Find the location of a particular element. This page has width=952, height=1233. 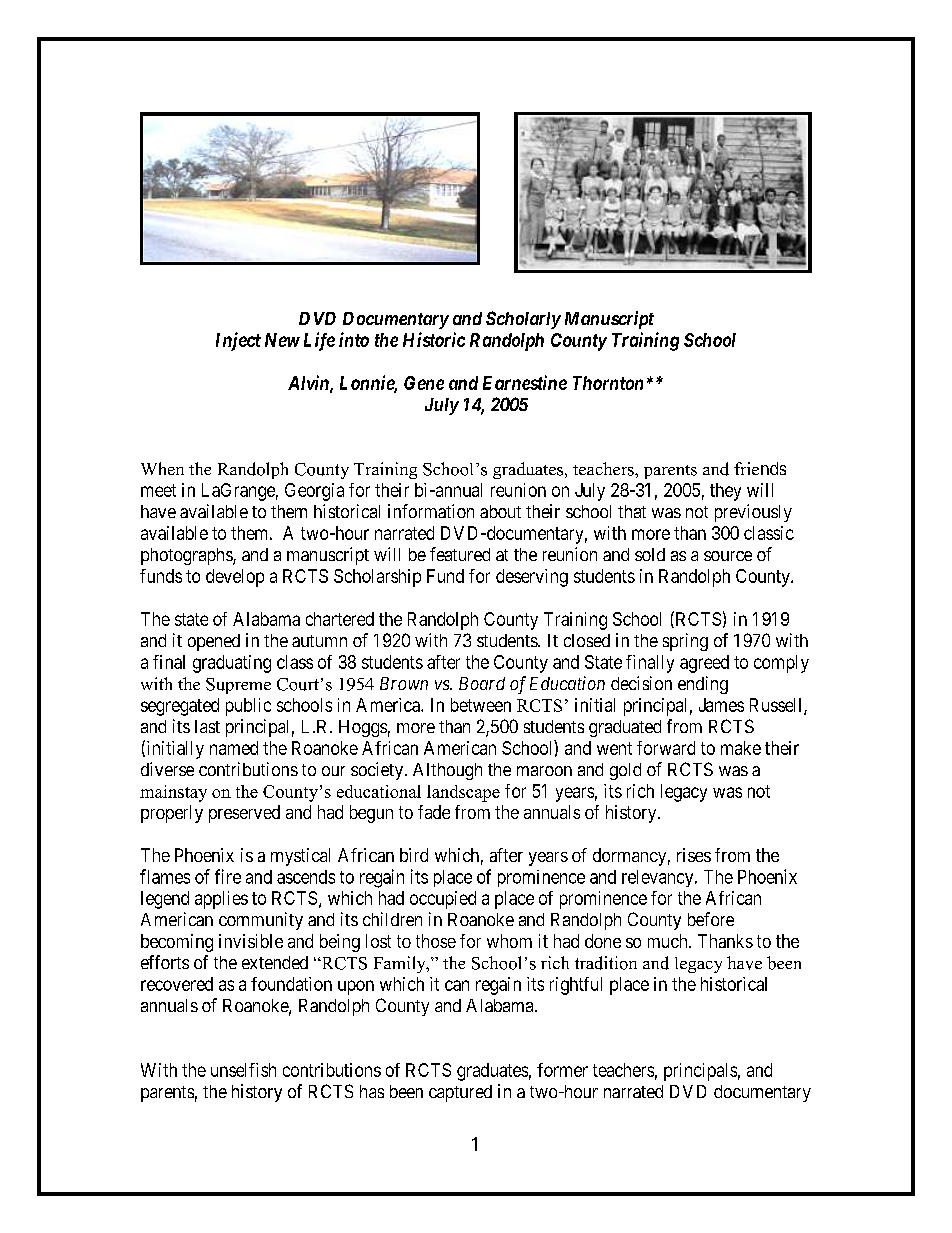

Thornton is located at coordinates (608, 383).
